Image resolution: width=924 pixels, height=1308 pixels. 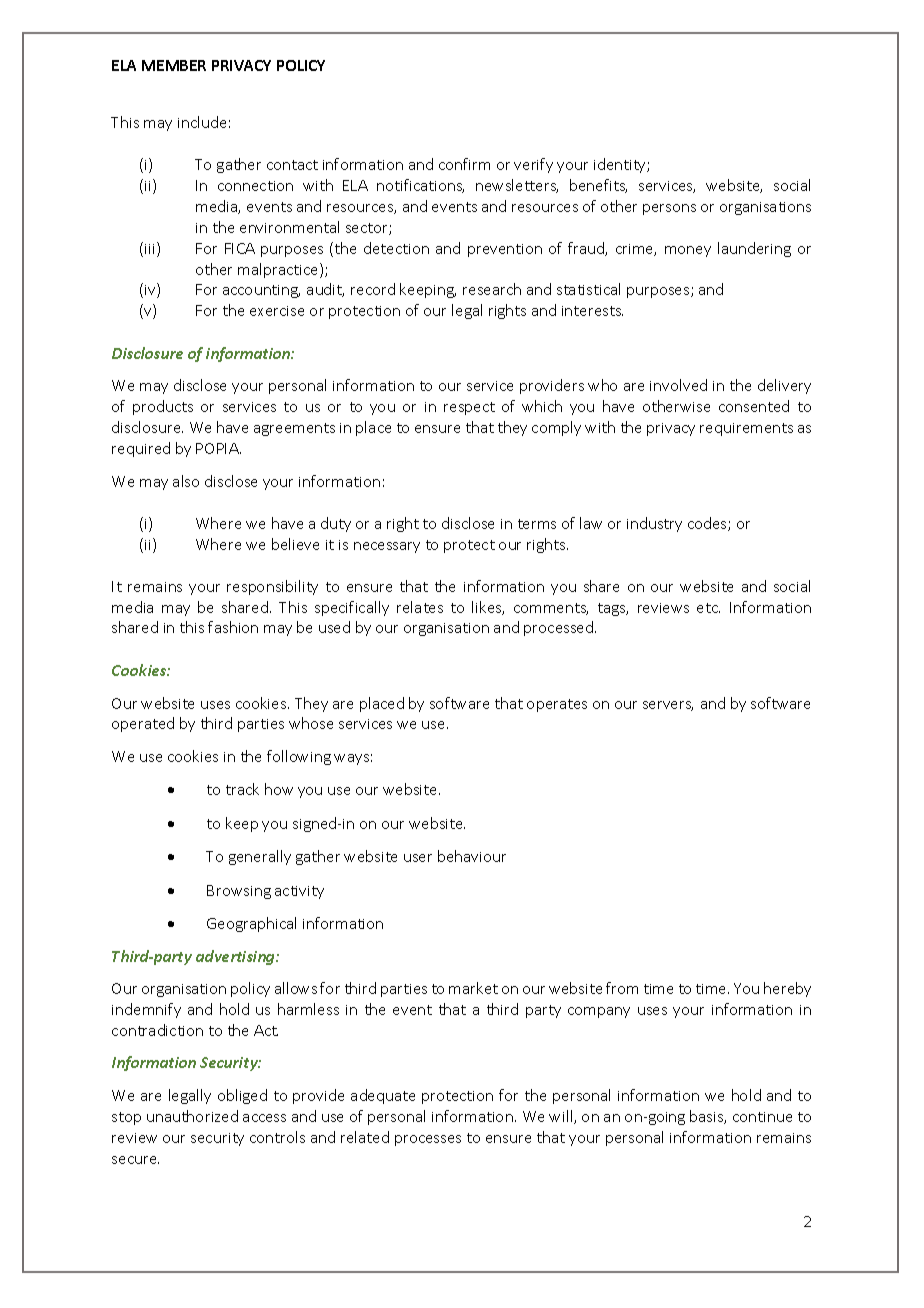 What do you see at coordinates (472, 856) in the document?
I see `behaviour` at bounding box center [472, 856].
